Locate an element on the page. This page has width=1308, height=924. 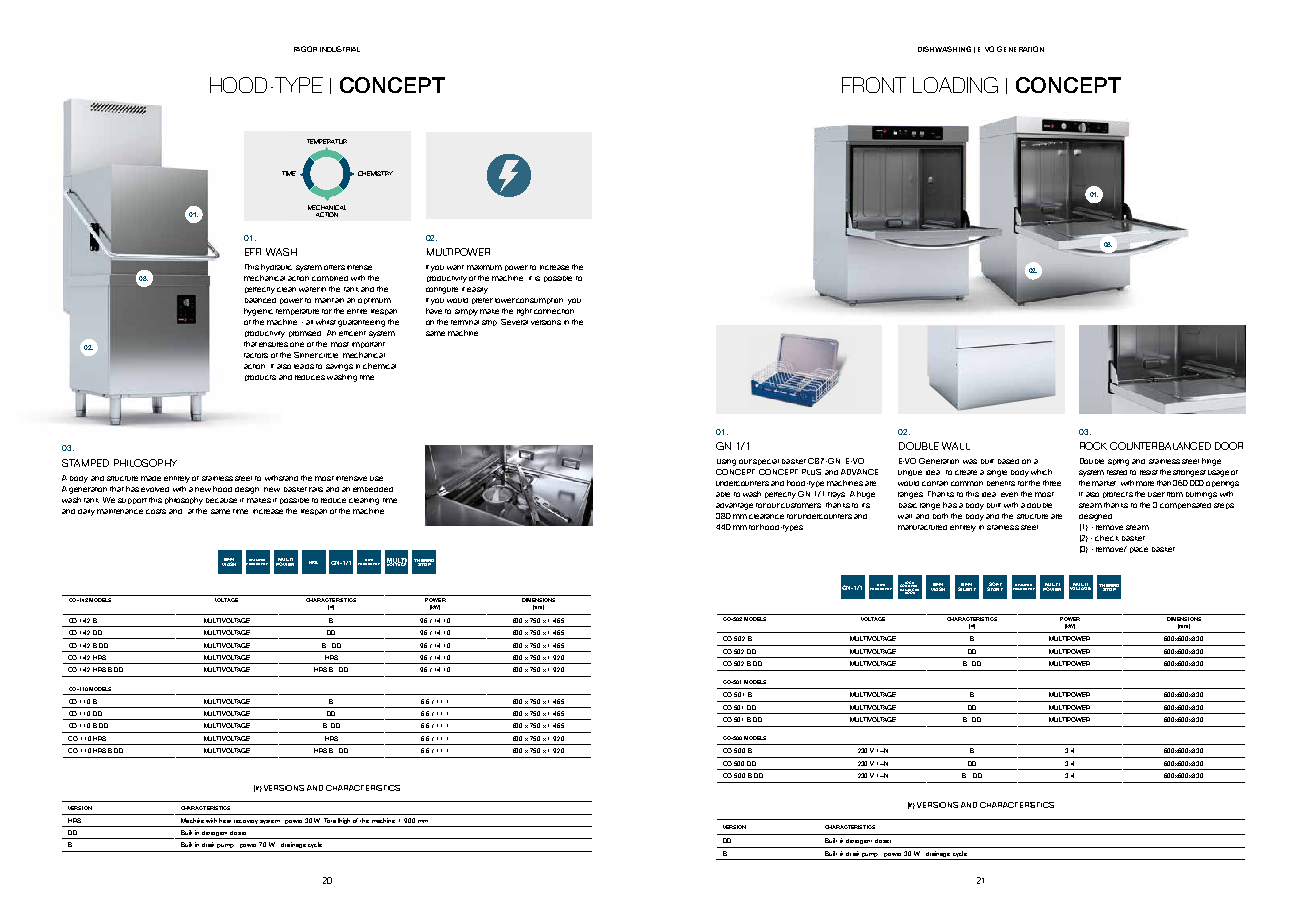
place is located at coordinates (1139, 550).
